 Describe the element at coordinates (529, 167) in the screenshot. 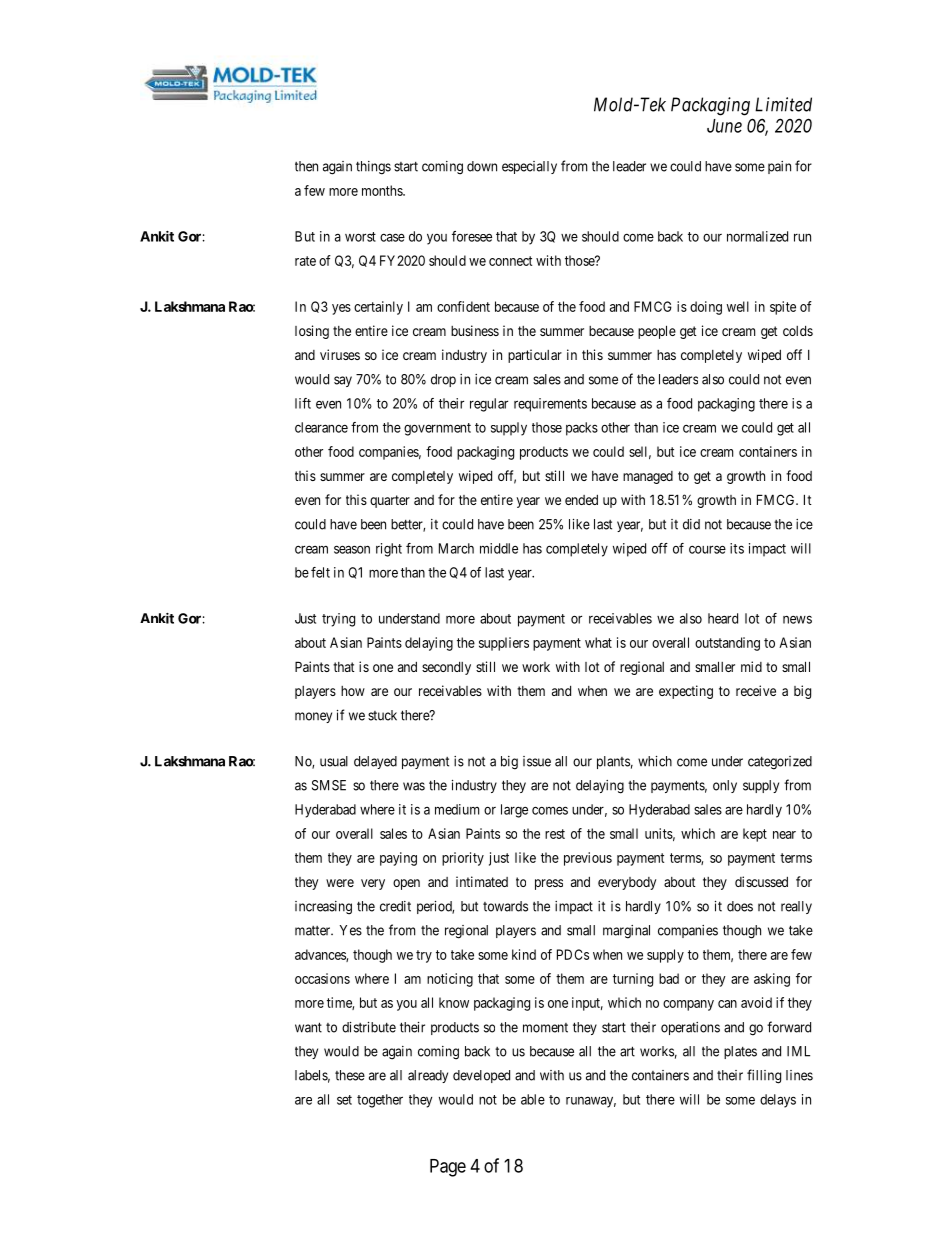

I see `especially` at that location.
